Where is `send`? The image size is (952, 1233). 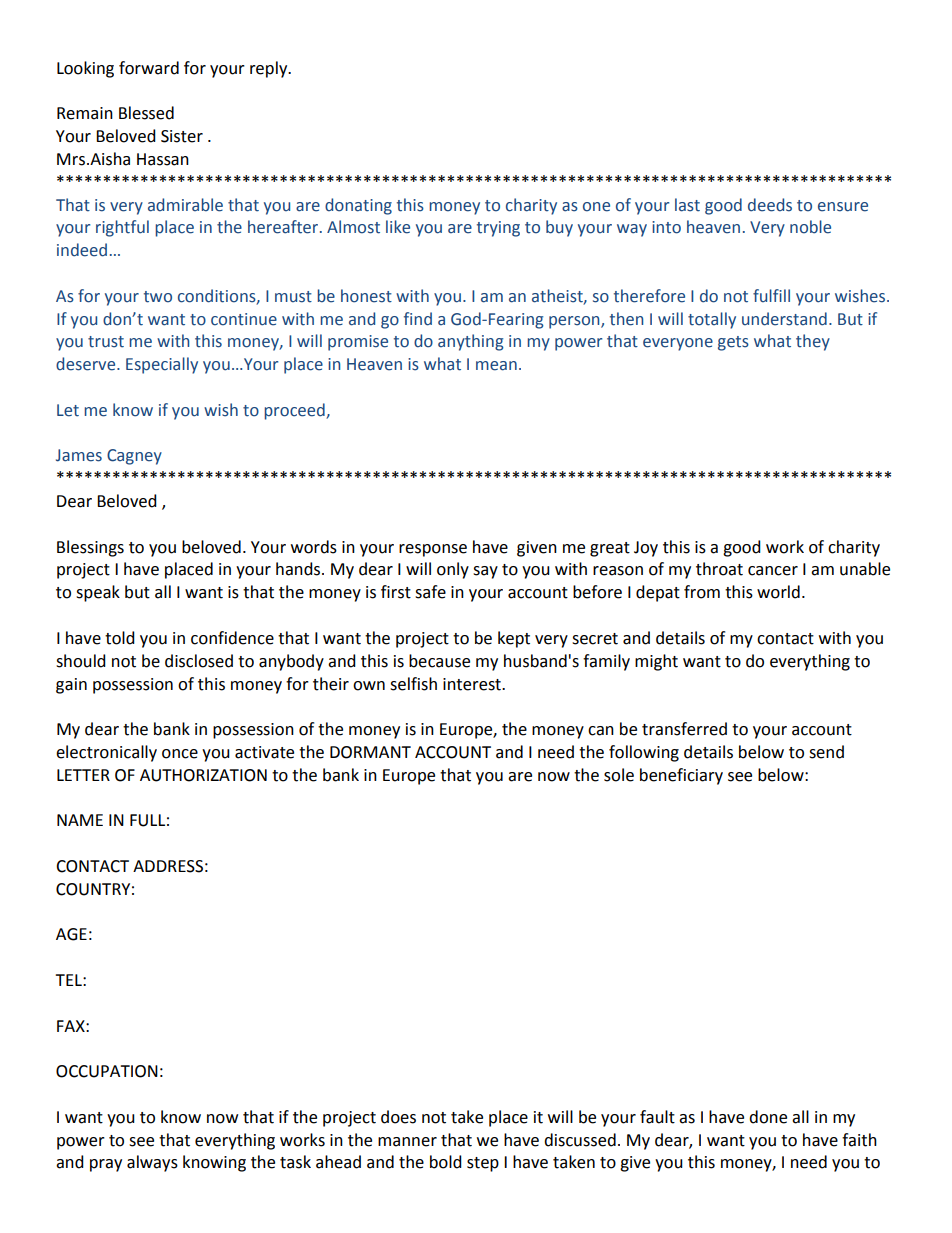 send is located at coordinates (826, 752).
